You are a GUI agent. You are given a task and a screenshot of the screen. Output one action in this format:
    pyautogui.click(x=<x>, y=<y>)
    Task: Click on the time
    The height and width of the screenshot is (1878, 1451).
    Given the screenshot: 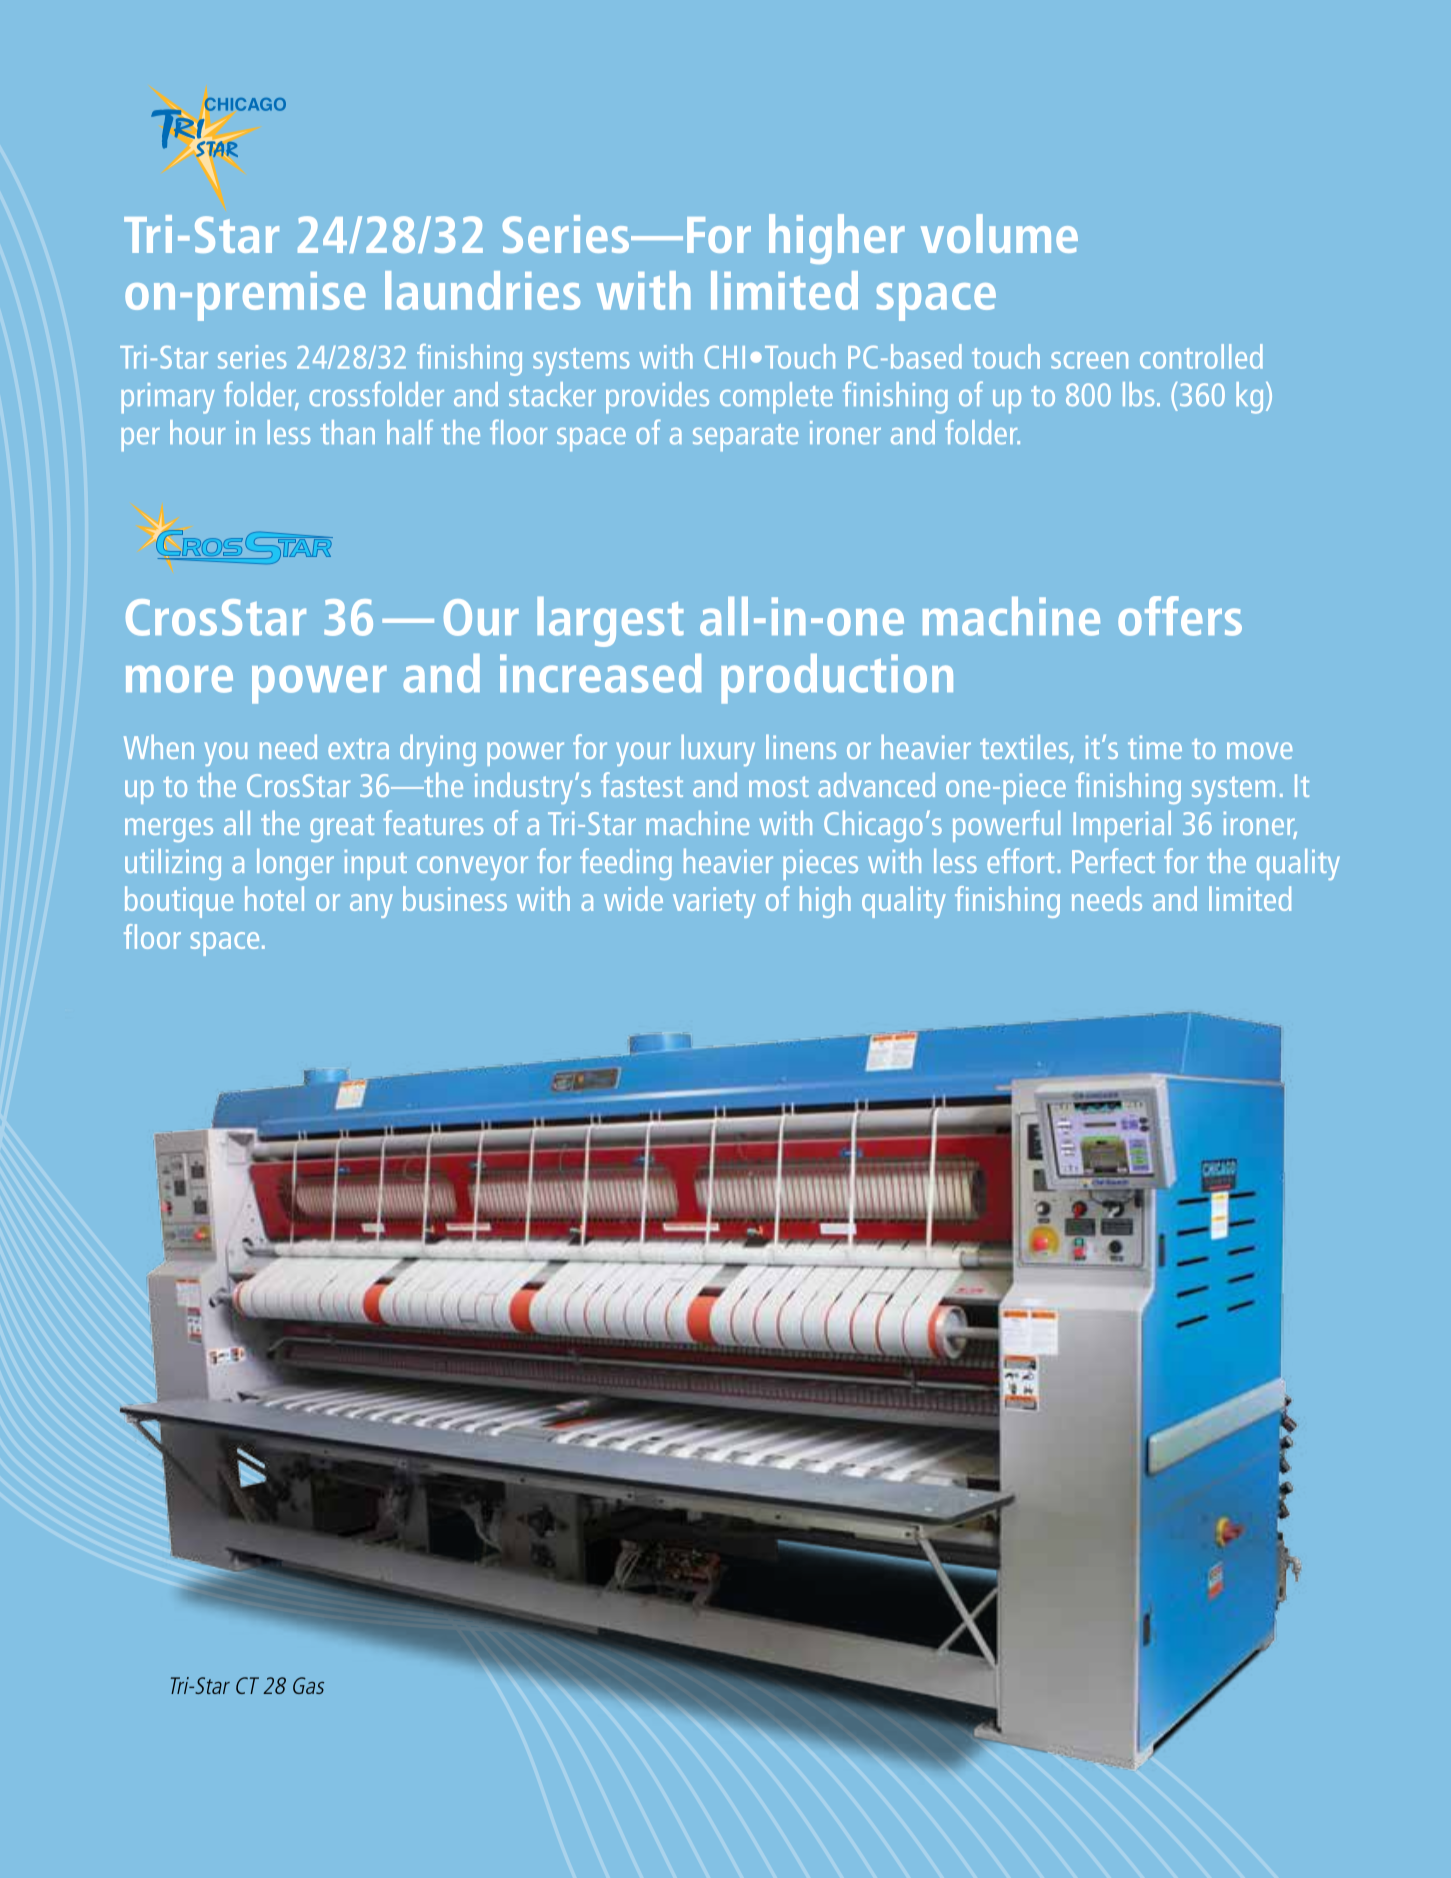 What is the action you would take?
    pyautogui.click(x=1155, y=747)
